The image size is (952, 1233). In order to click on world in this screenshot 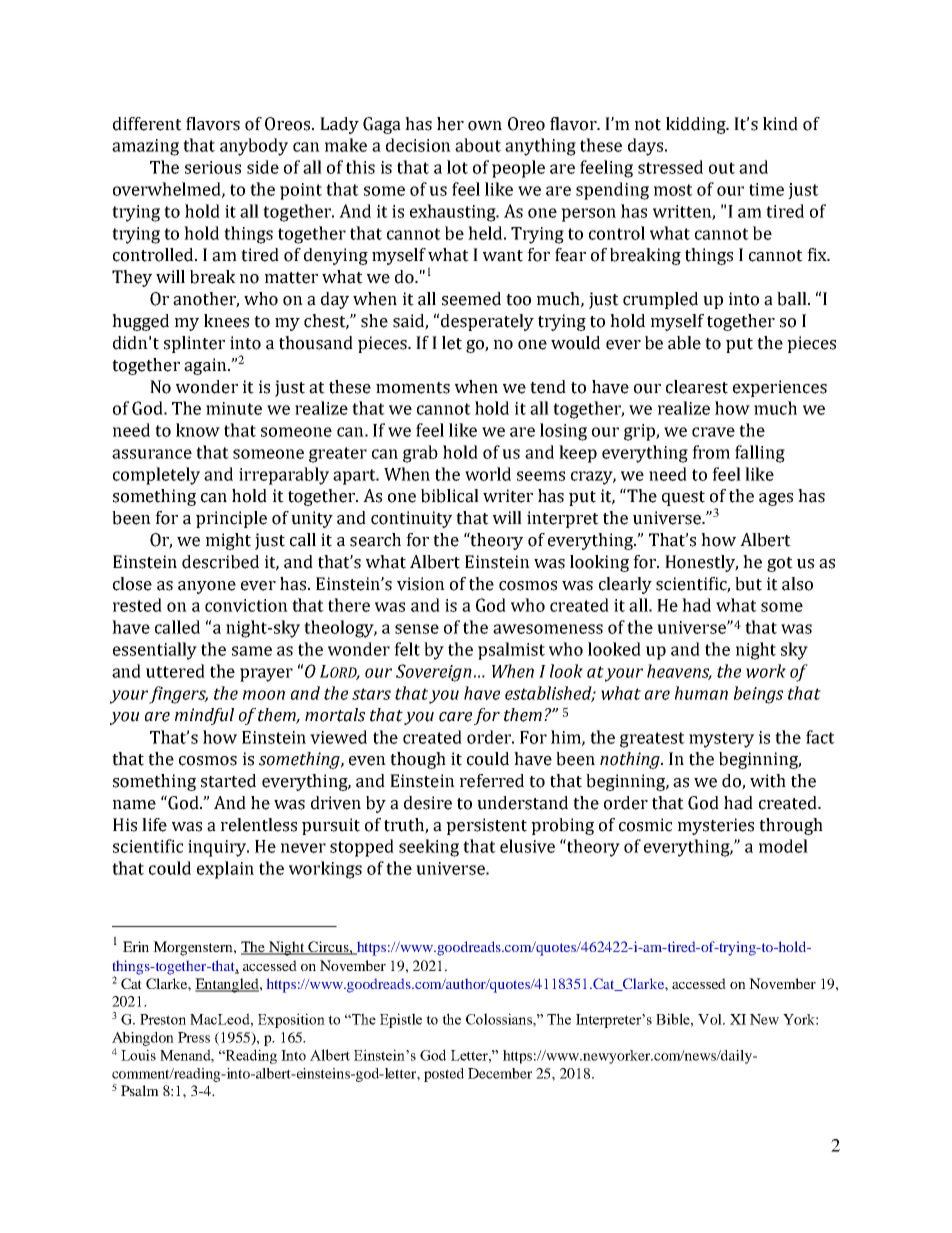, I will do `click(488, 474)`.
